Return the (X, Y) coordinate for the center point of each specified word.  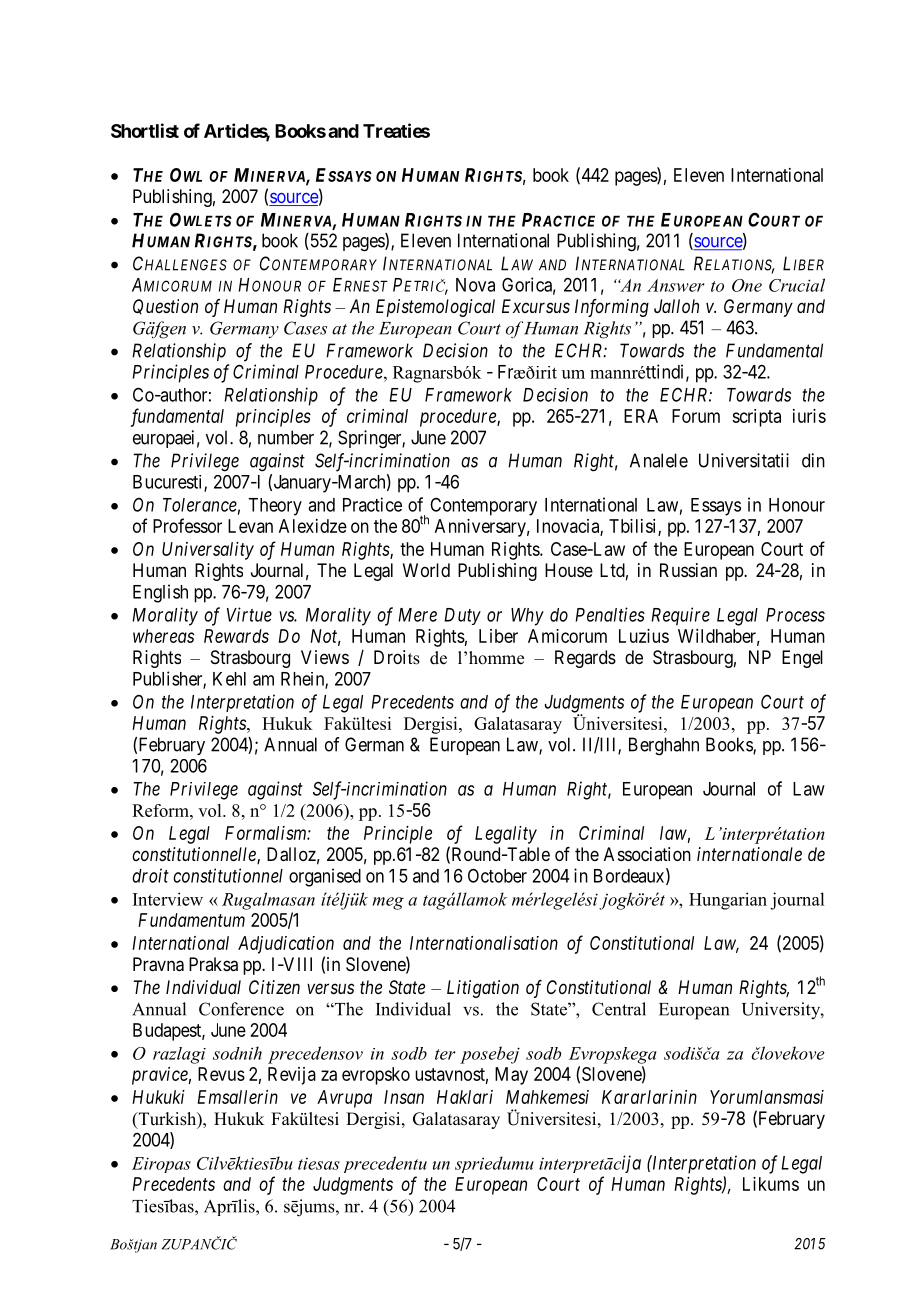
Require (680, 616)
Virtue (249, 614)
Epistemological (435, 308)
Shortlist (145, 130)
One (747, 285)
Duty (462, 616)
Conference (241, 1009)
